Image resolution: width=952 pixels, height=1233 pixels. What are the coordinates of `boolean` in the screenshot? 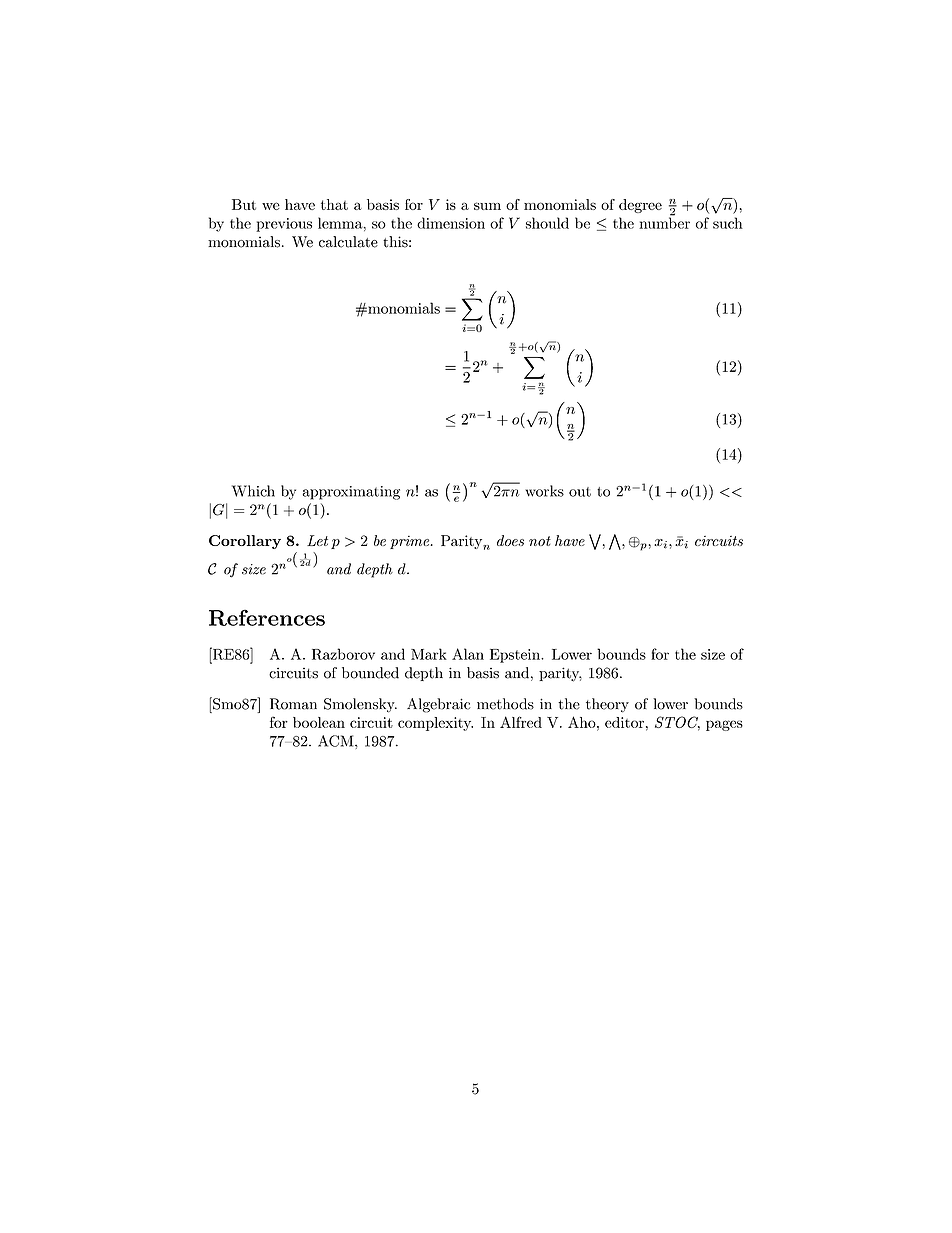 It's located at (319, 722).
